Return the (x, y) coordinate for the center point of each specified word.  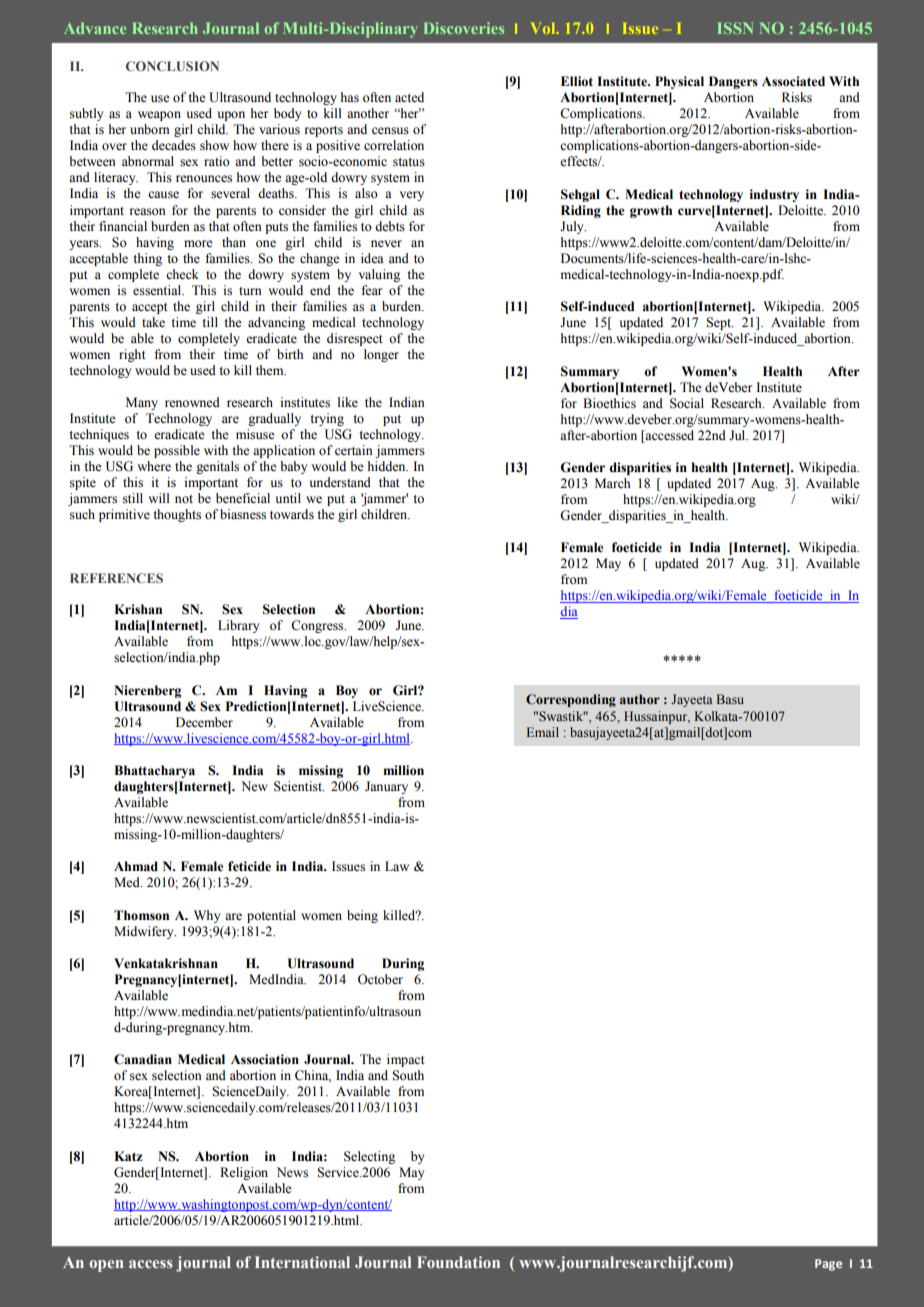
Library (238, 626)
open (106, 1266)
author (640, 699)
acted (409, 97)
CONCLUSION (172, 66)
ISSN (735, 28)
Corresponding (571, 700)
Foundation (458, 1262)
